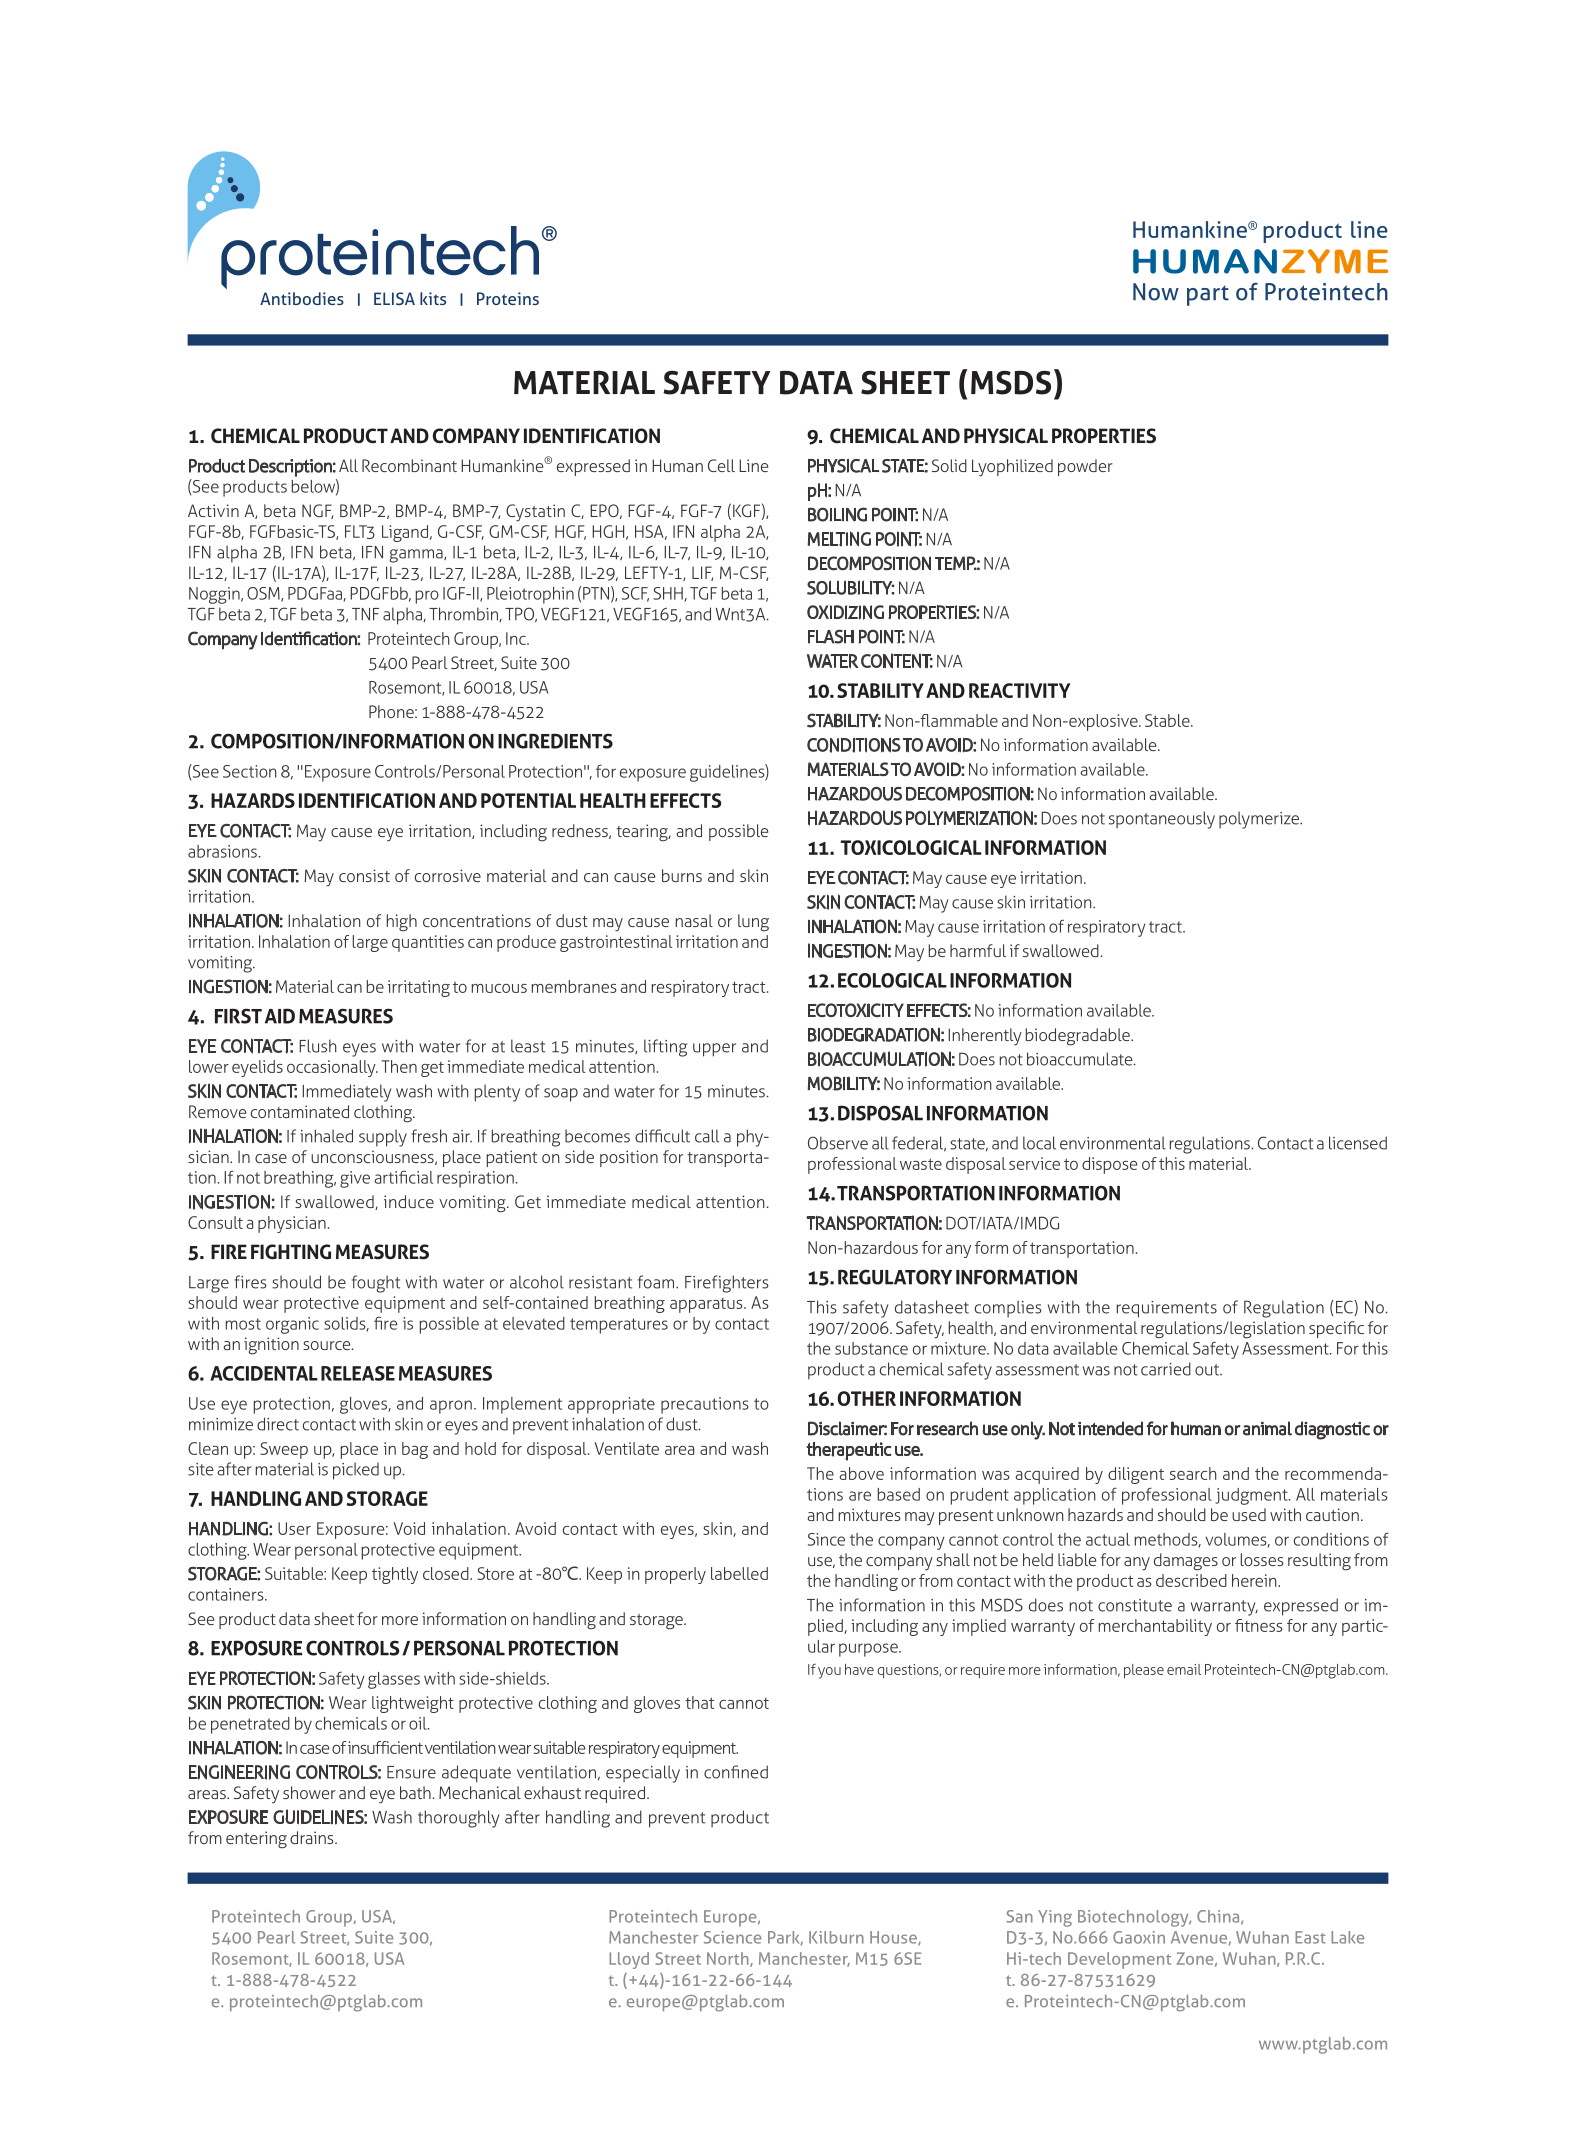  I want to click on biodegradable, so click(1079, 1037).
